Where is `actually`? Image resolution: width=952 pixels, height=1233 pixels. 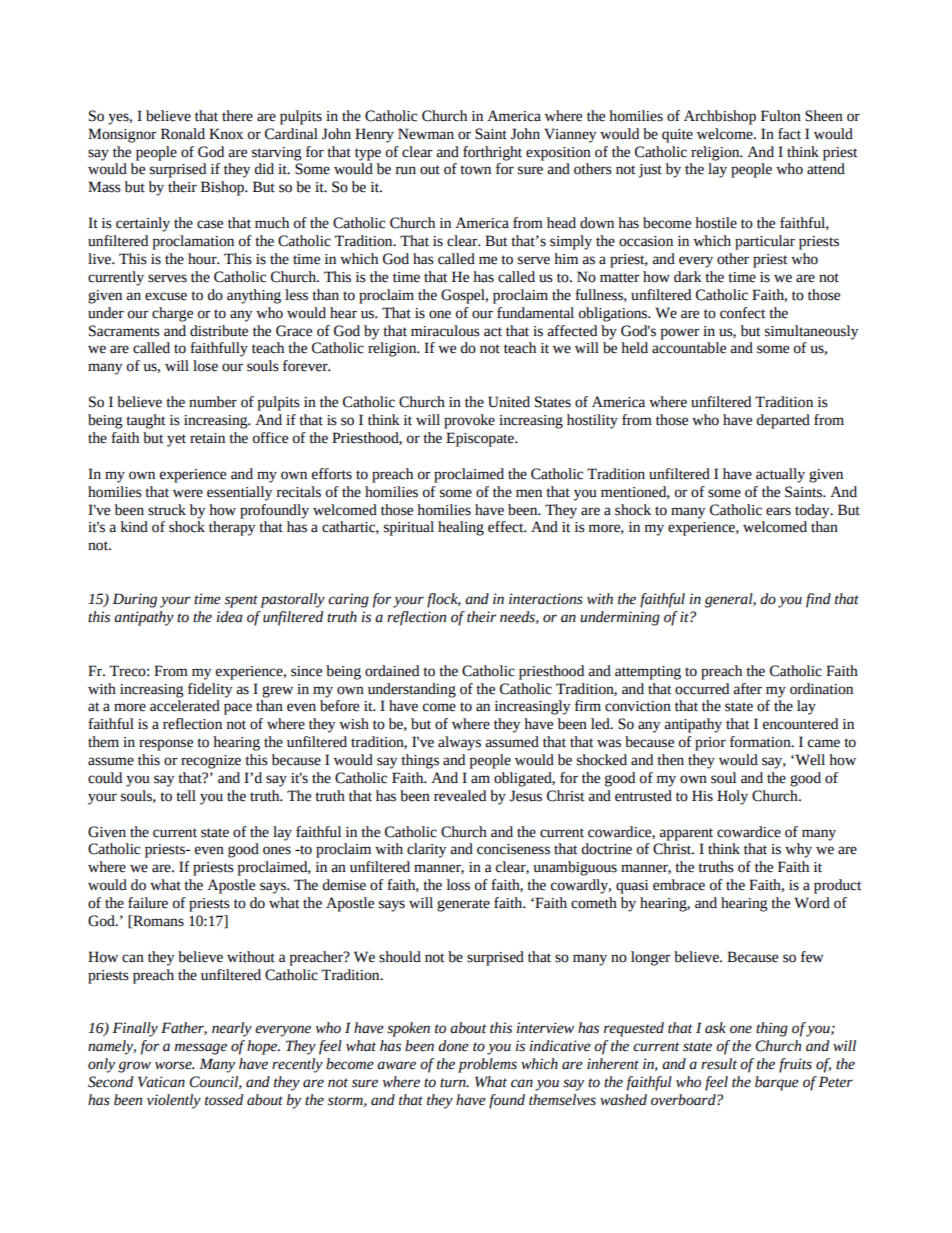 actually is located at coordinates (780, 475).
